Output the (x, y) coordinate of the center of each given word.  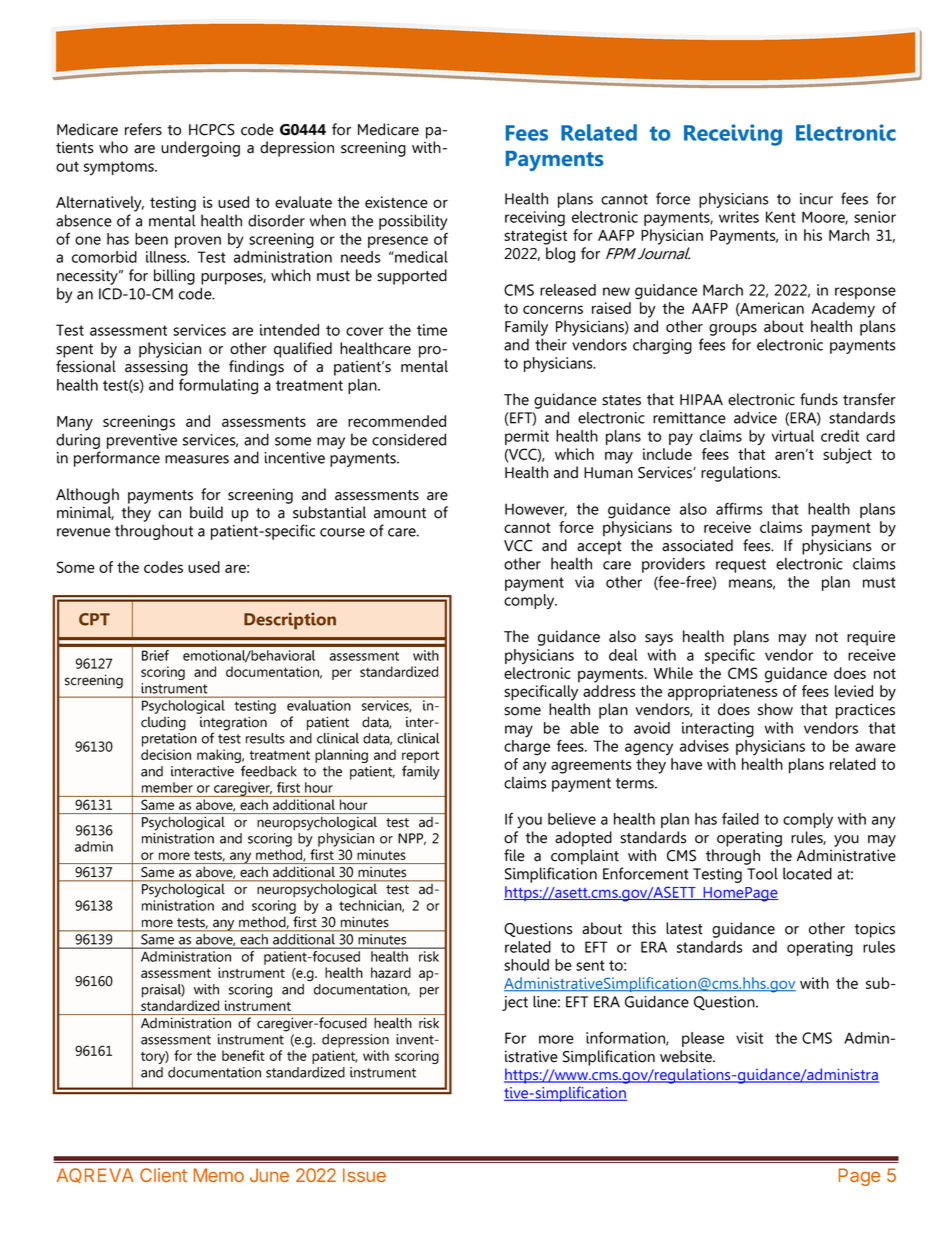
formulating (218, 386)
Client (163, 1175)
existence (396, 202)
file (514, 855)
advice (755, 417)
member (167, 787)
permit (527, 437)
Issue (364, 1175)
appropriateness (723, 693)
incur (816, 199)
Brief (155, 655)
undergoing (200, 149)
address (609, 691)
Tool (762, 873)
